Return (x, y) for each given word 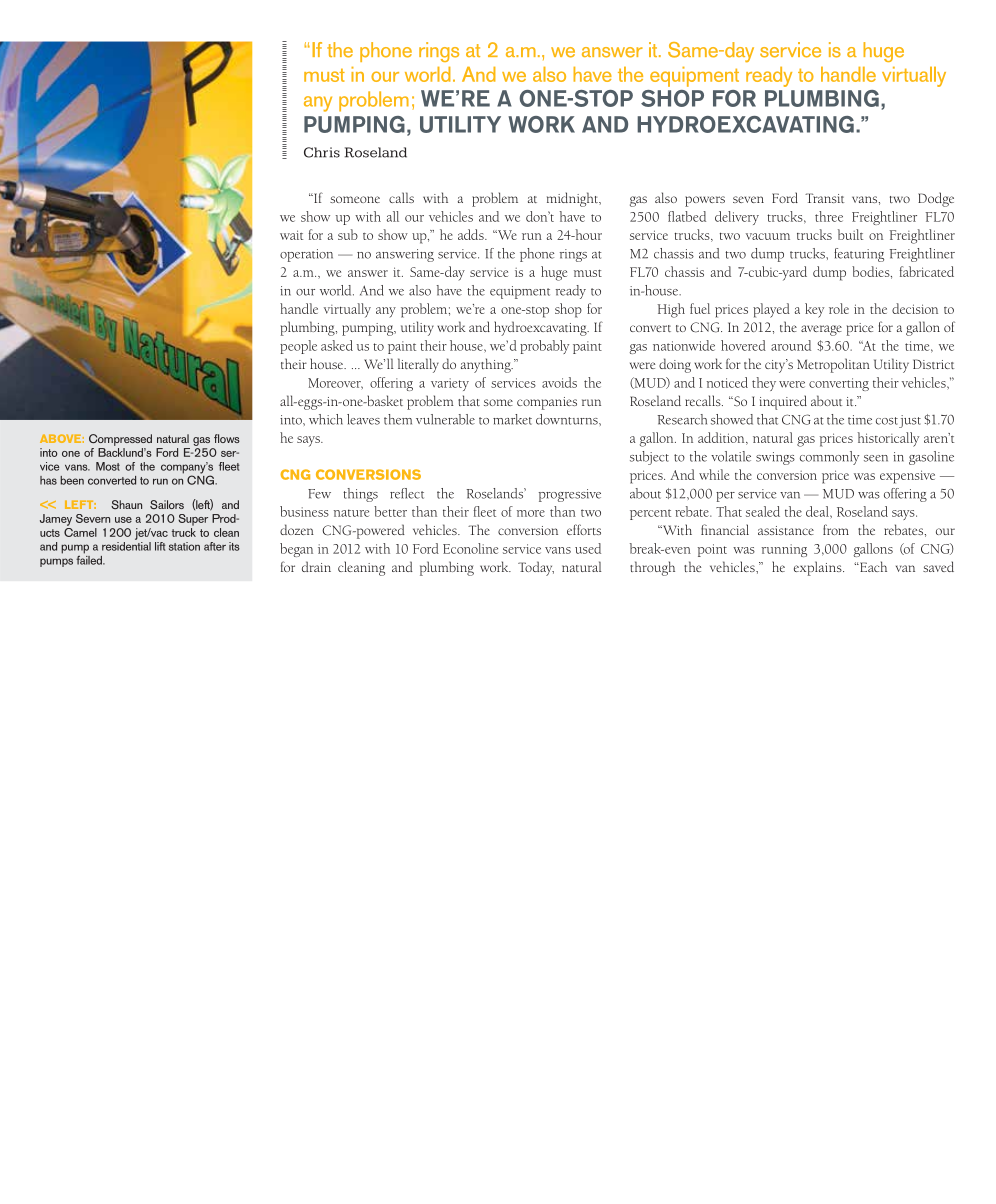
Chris (322, 152)
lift (160, 546)
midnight (573, 199)
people (298, 347)
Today (536, 568)
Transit (824, 198)
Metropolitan (833, 365)
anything (487, 365)
